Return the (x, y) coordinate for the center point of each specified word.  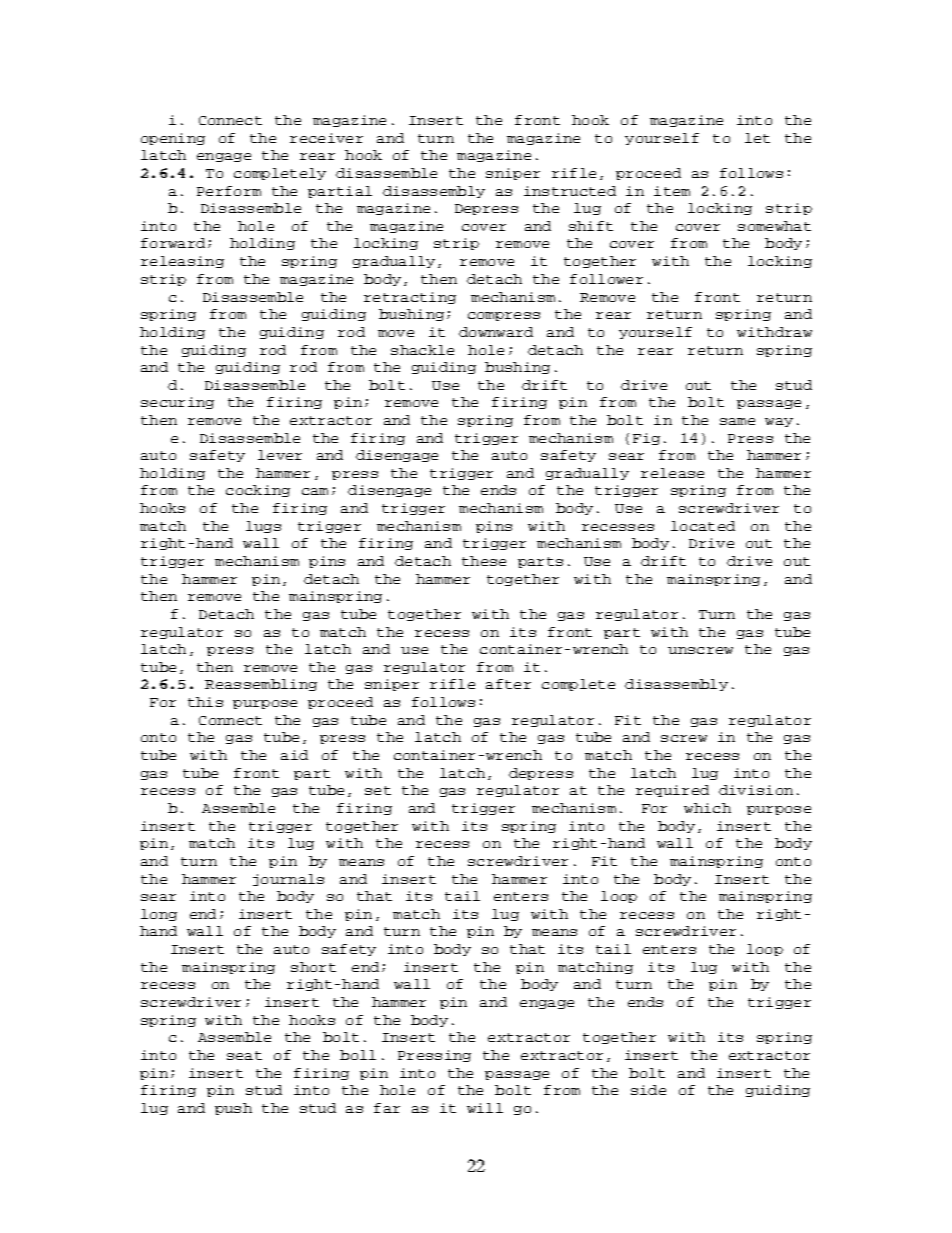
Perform (229, 191)
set (378, 790)
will (485, 1108)
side (648, 1090)
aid (294, 755)
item (672, 191)
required (672, 791)
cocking (258, 491)
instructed (570, 191)
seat (244, 1055)
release (672, 473)
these (484, 561)
